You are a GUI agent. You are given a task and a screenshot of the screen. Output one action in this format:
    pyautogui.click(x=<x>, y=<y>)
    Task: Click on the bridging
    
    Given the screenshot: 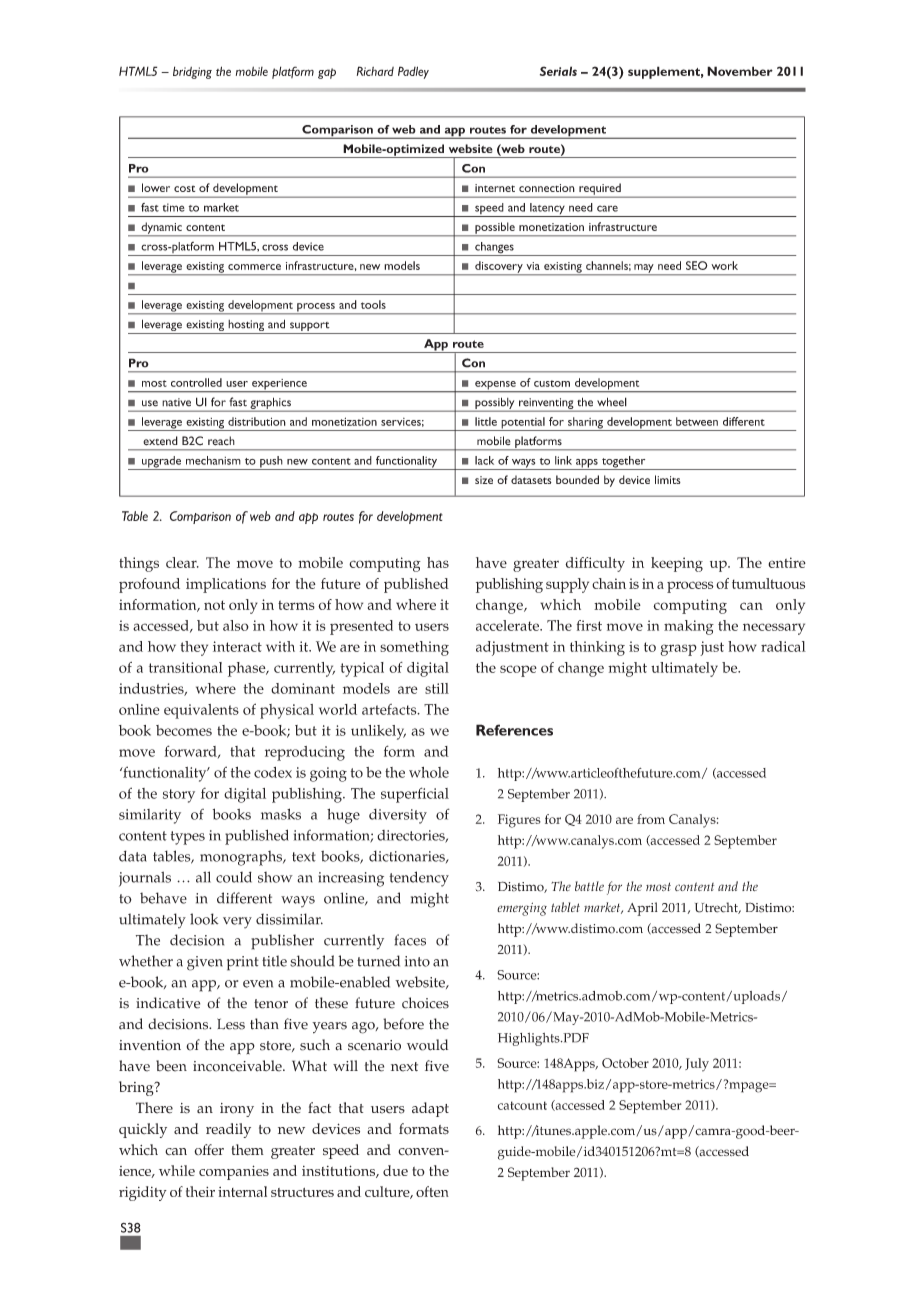 What is the action you would take?
    pyautogui.click(x=192, y=72)
